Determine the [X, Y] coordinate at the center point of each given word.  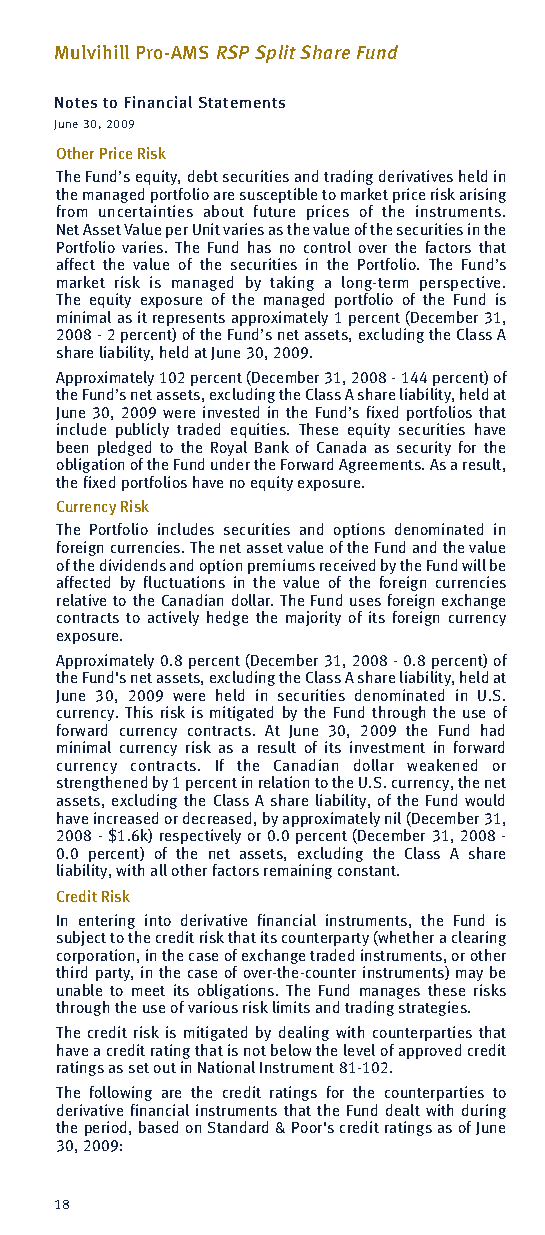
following [121, 1093]
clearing [479, 938]
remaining [298, 871]
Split [275, 54]
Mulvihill [92, 52]
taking [292, 283]
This [139, 712]
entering [108, 923]
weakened [442, 765]
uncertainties [146, 211]
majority [313, 618]
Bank [272, 447]
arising [483, 195]
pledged [126, 450]
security [424, 448]
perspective [462, 285]
